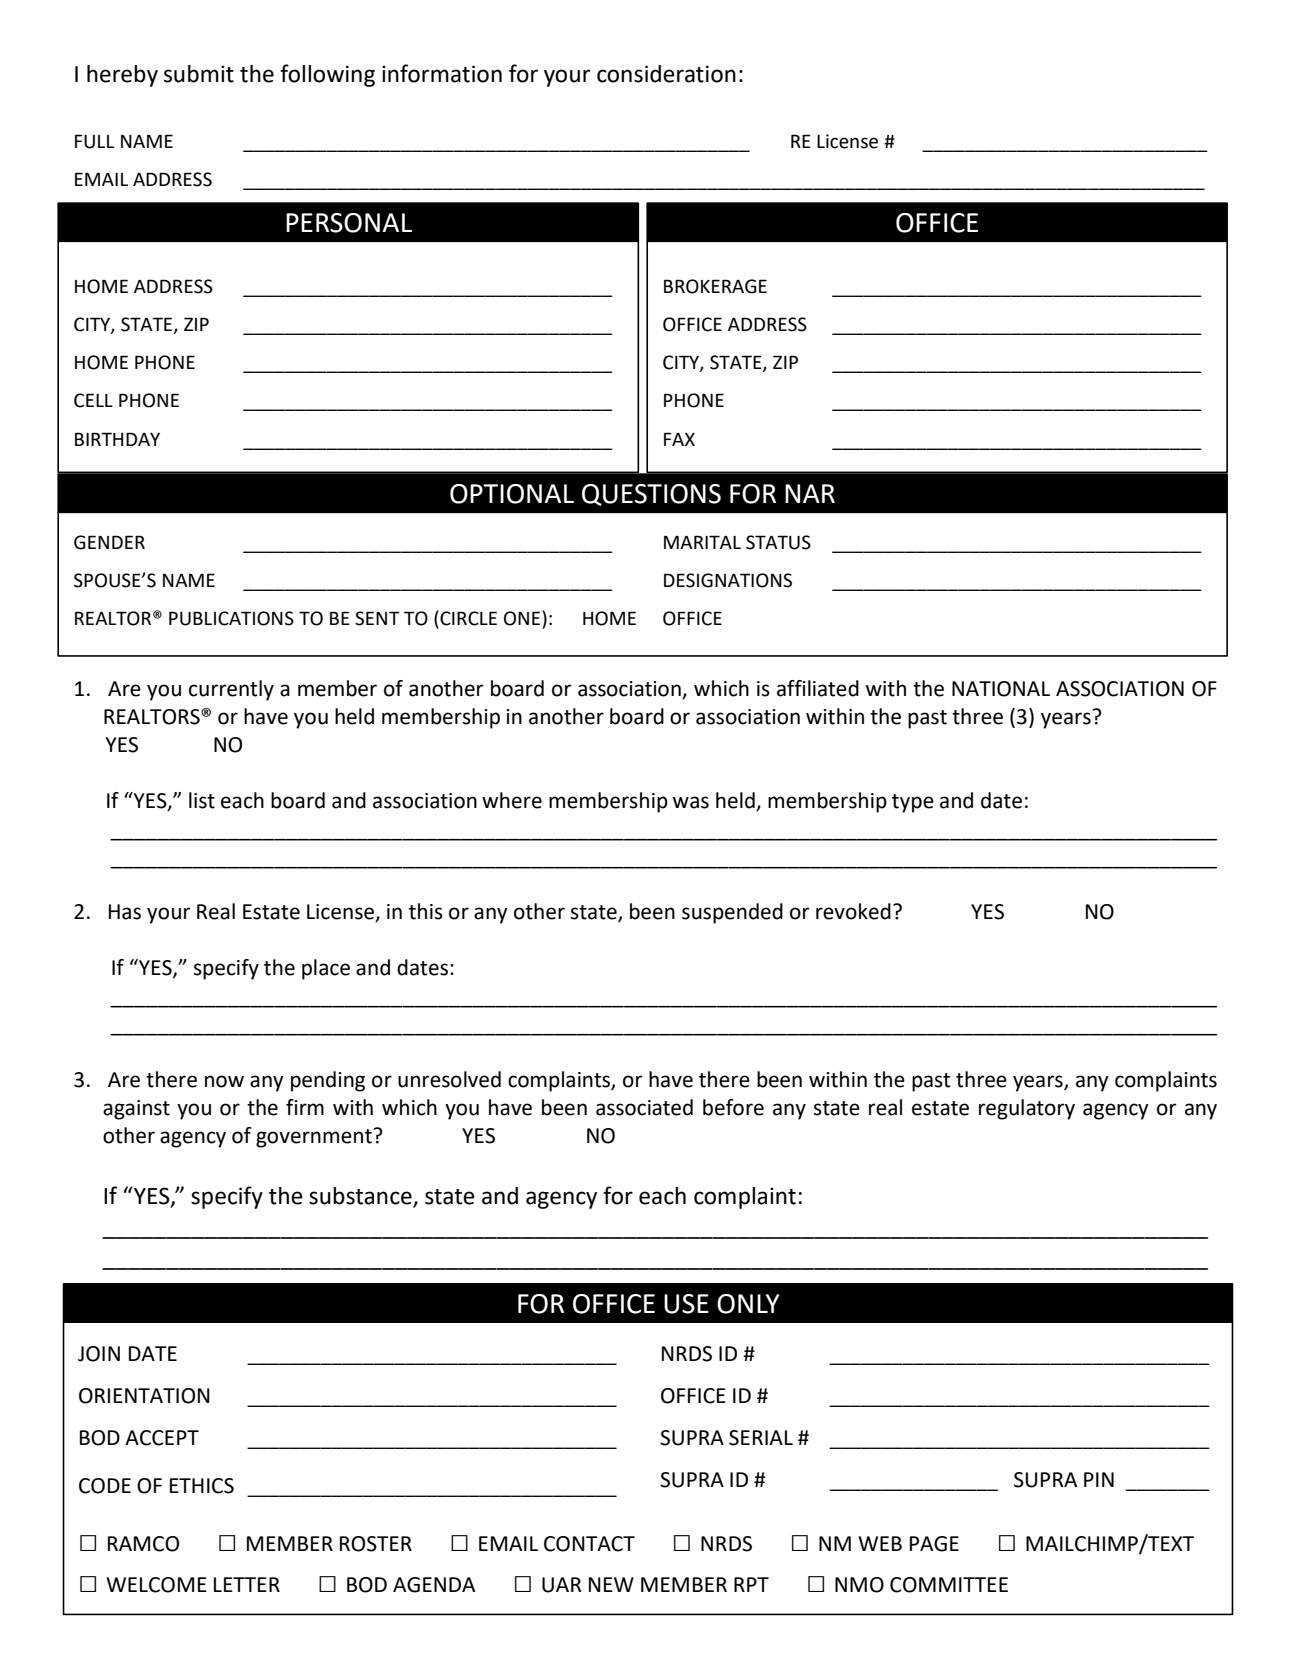 This page has width=1296, height=1678. What do you see at coordinates (512, 800) in the page?
I see `where` at bounding box center [512, 800].
